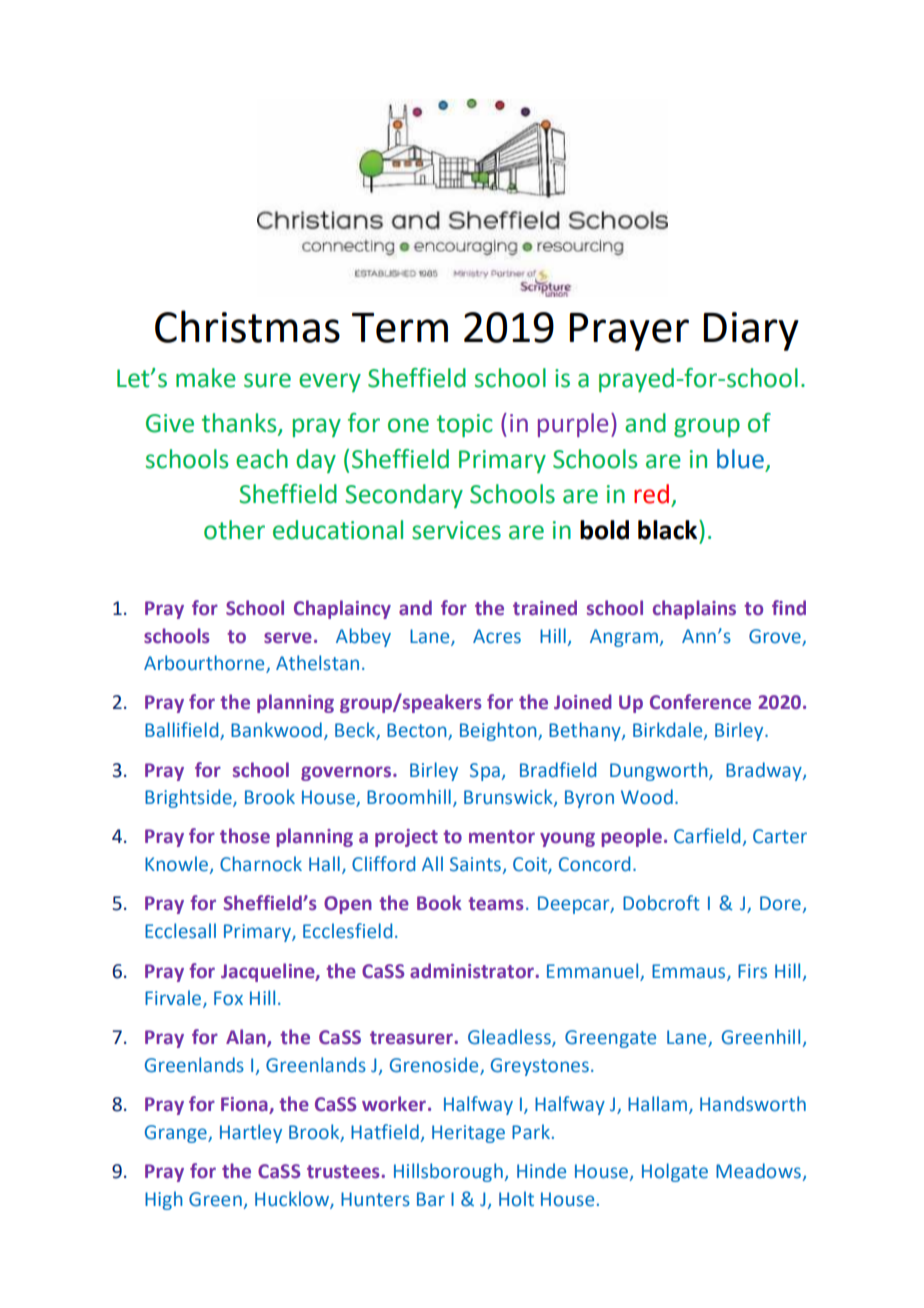 The image size is (924, 1308). What do you see at coordinates (485, 772) in the screenshot?
I see `Spa` at bounding box center [485, 772].
